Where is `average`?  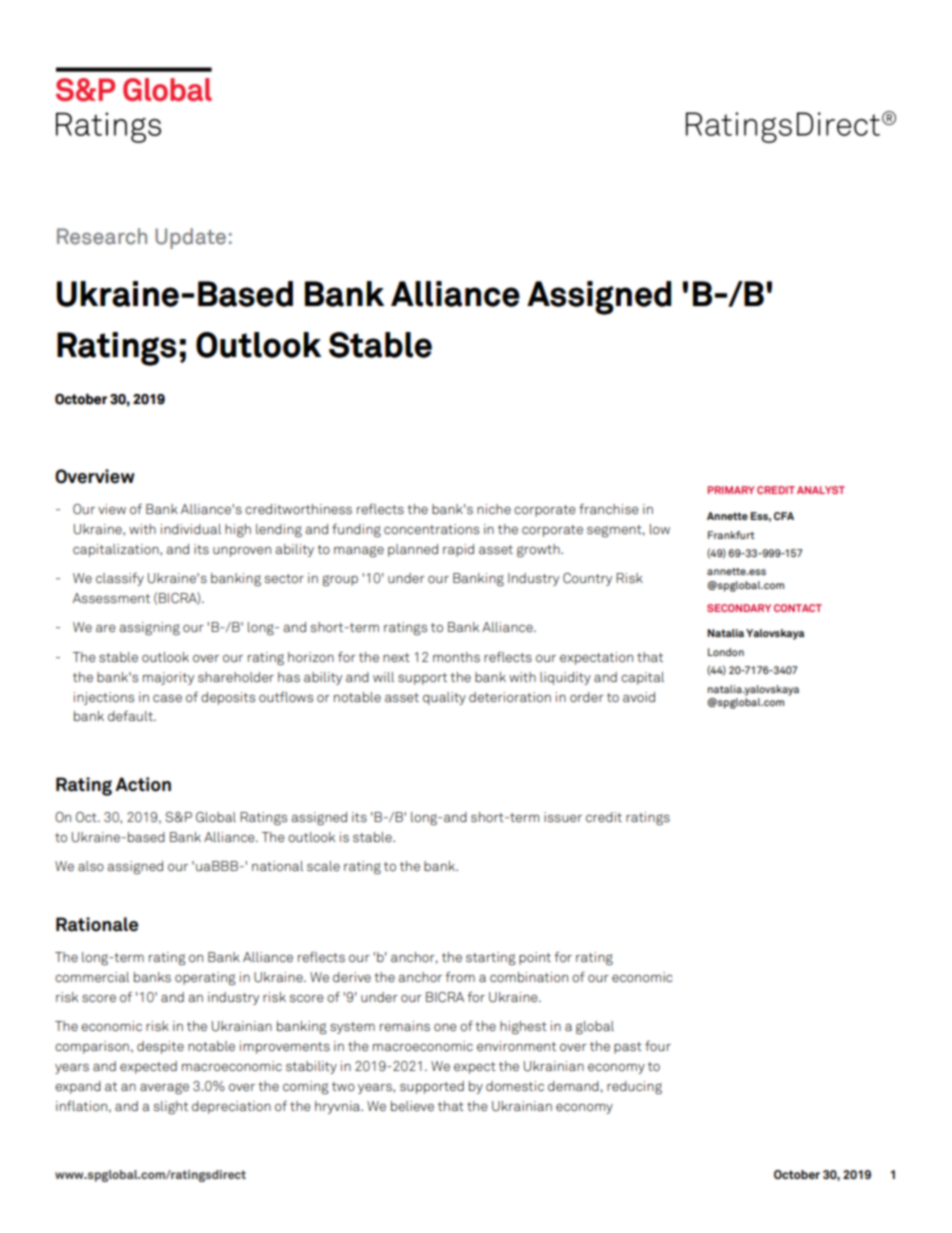 average is located at coordinates (164, 1089).
